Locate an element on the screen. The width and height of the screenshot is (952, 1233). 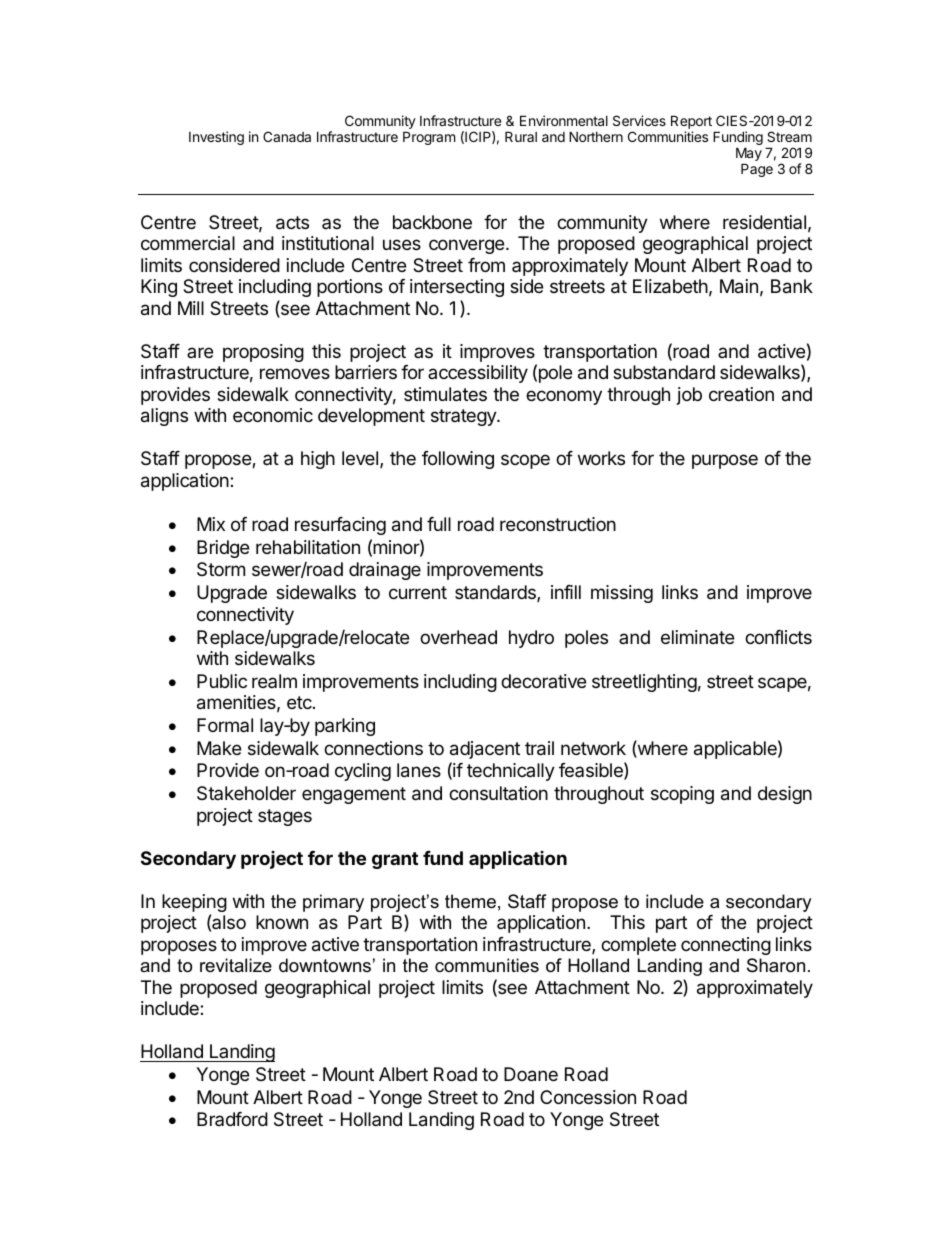
Bradford is located at coordinates (232, 1119).
